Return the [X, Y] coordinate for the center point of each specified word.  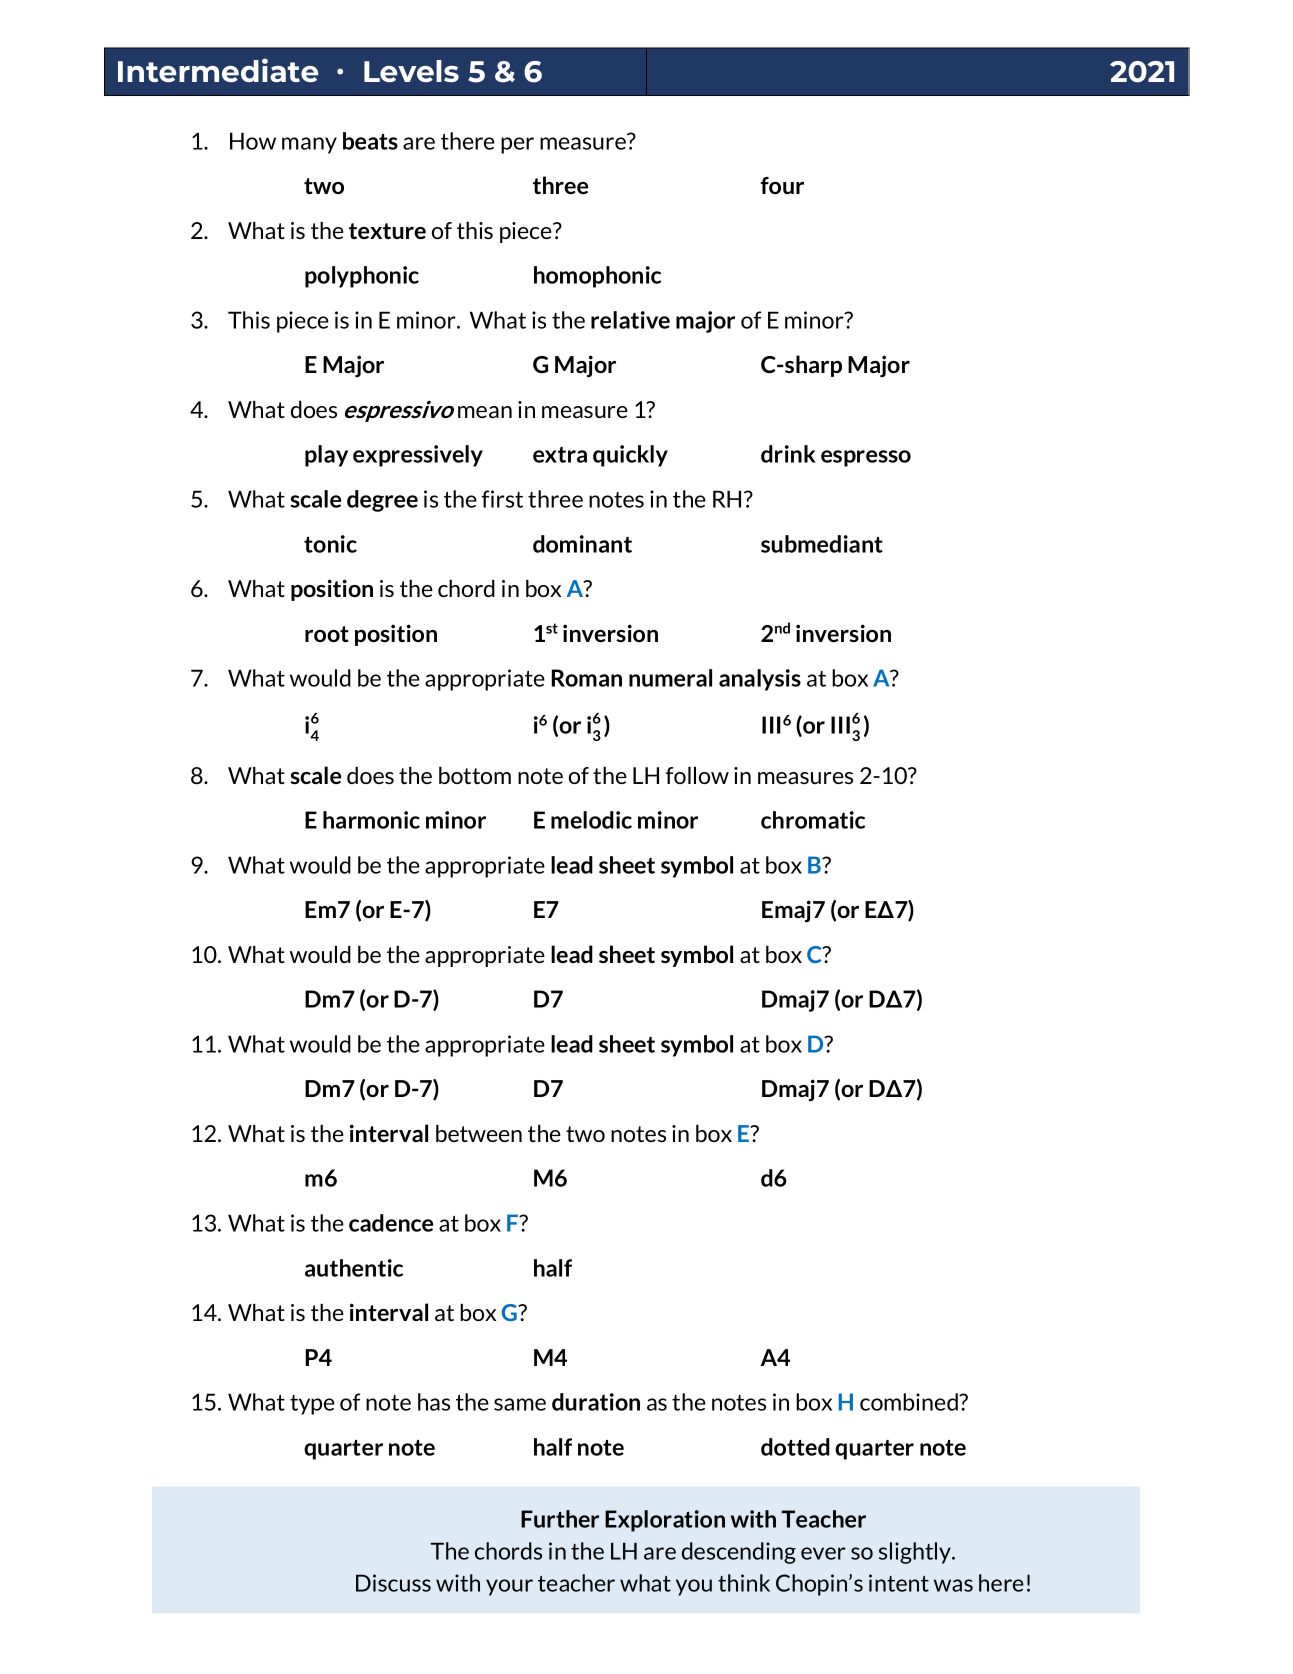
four [782, 185]
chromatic [813, 820]
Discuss [393, 1583]
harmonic [371, 820]
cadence [391, 1223]
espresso [866, 458]
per [517, 145]
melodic [591, 820]
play [326, 456]
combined [910, 1402]
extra [560, 455]
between [479, 1133]
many [309, 145]
